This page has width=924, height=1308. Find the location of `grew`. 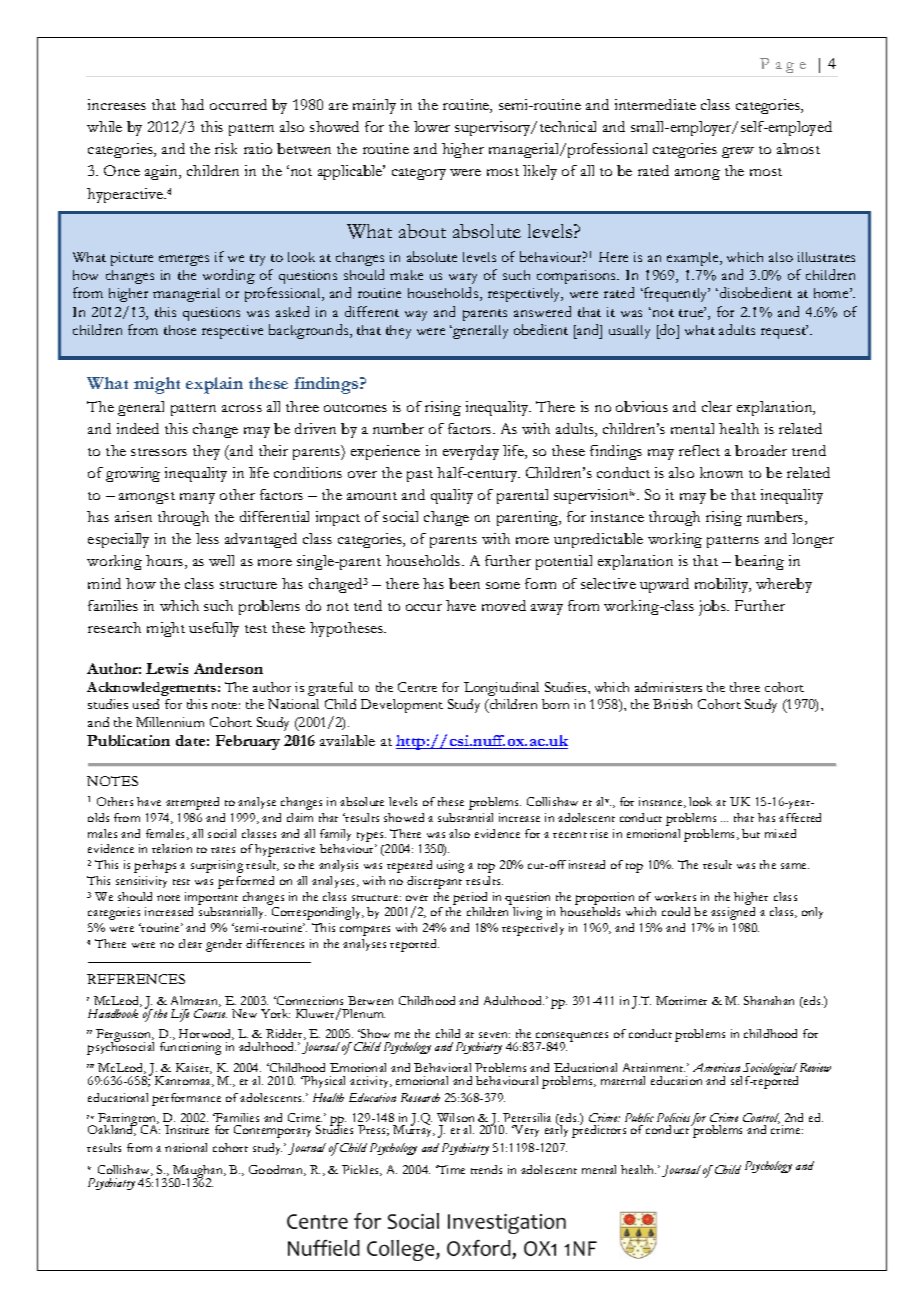

grew is located at coordinates (738, 152).
